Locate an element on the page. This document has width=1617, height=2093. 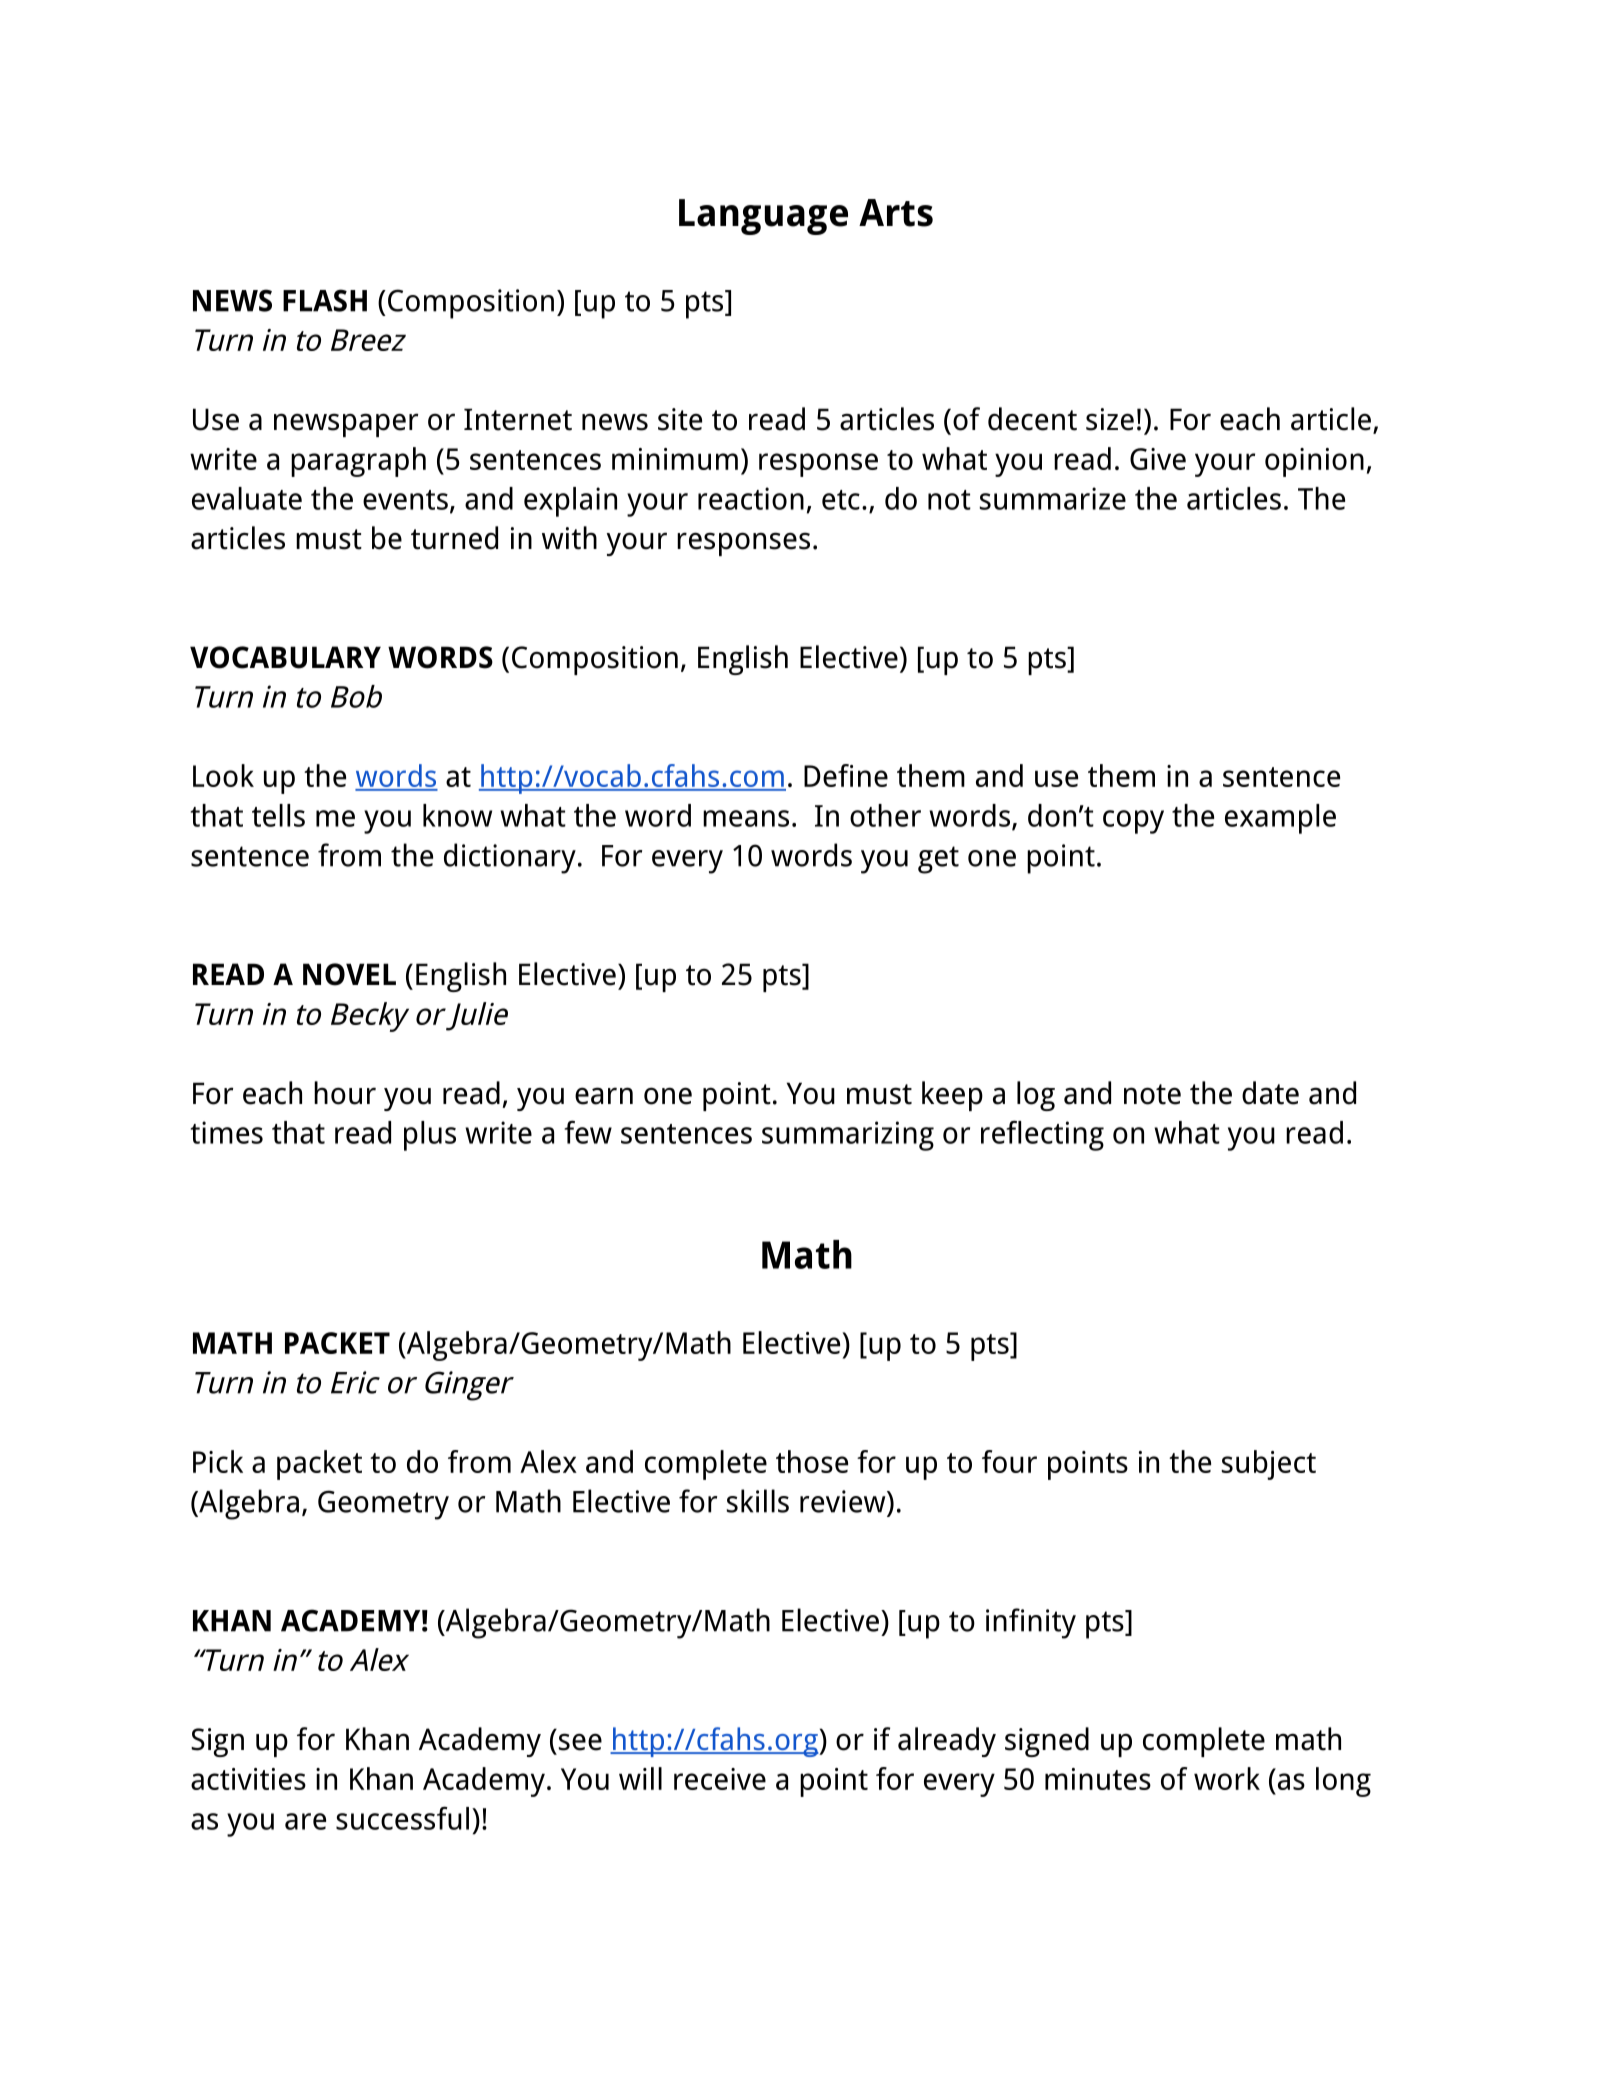
FLASH is located at coordinates (325, 300).
